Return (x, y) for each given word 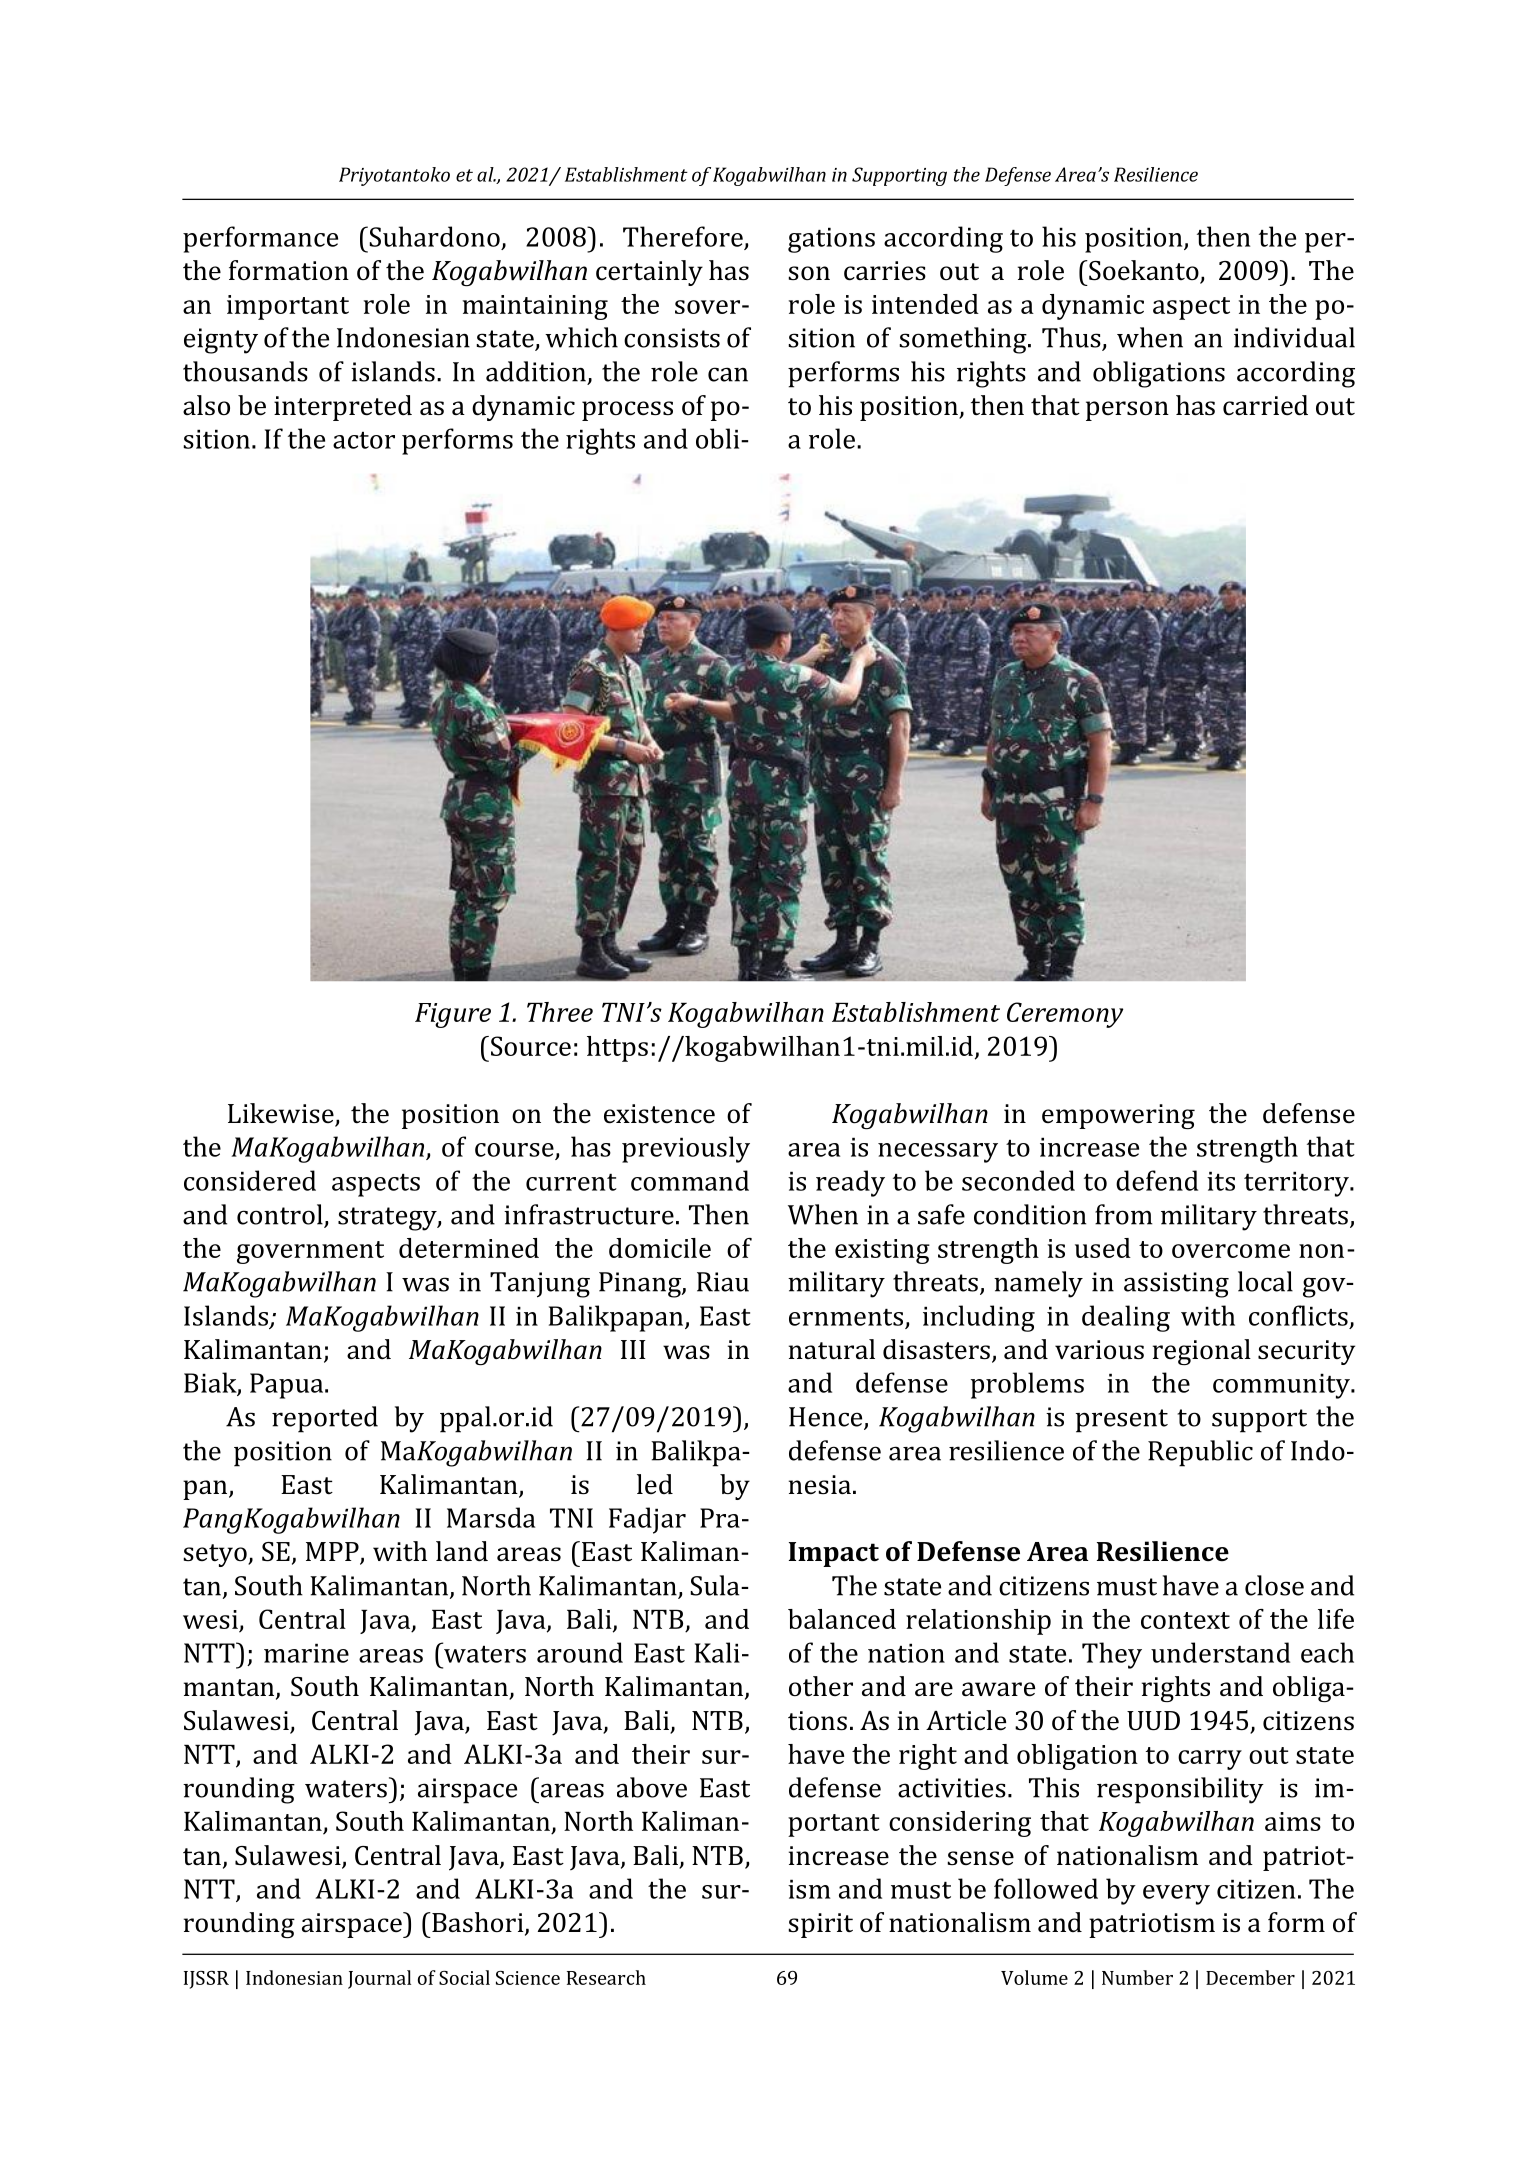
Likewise (282, 1114)
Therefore (683, 236)
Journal (379, 1979)
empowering (1118, 1116)
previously (686, 1149)
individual (1294, 337)
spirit (820, 1925)
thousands (245, 371)
